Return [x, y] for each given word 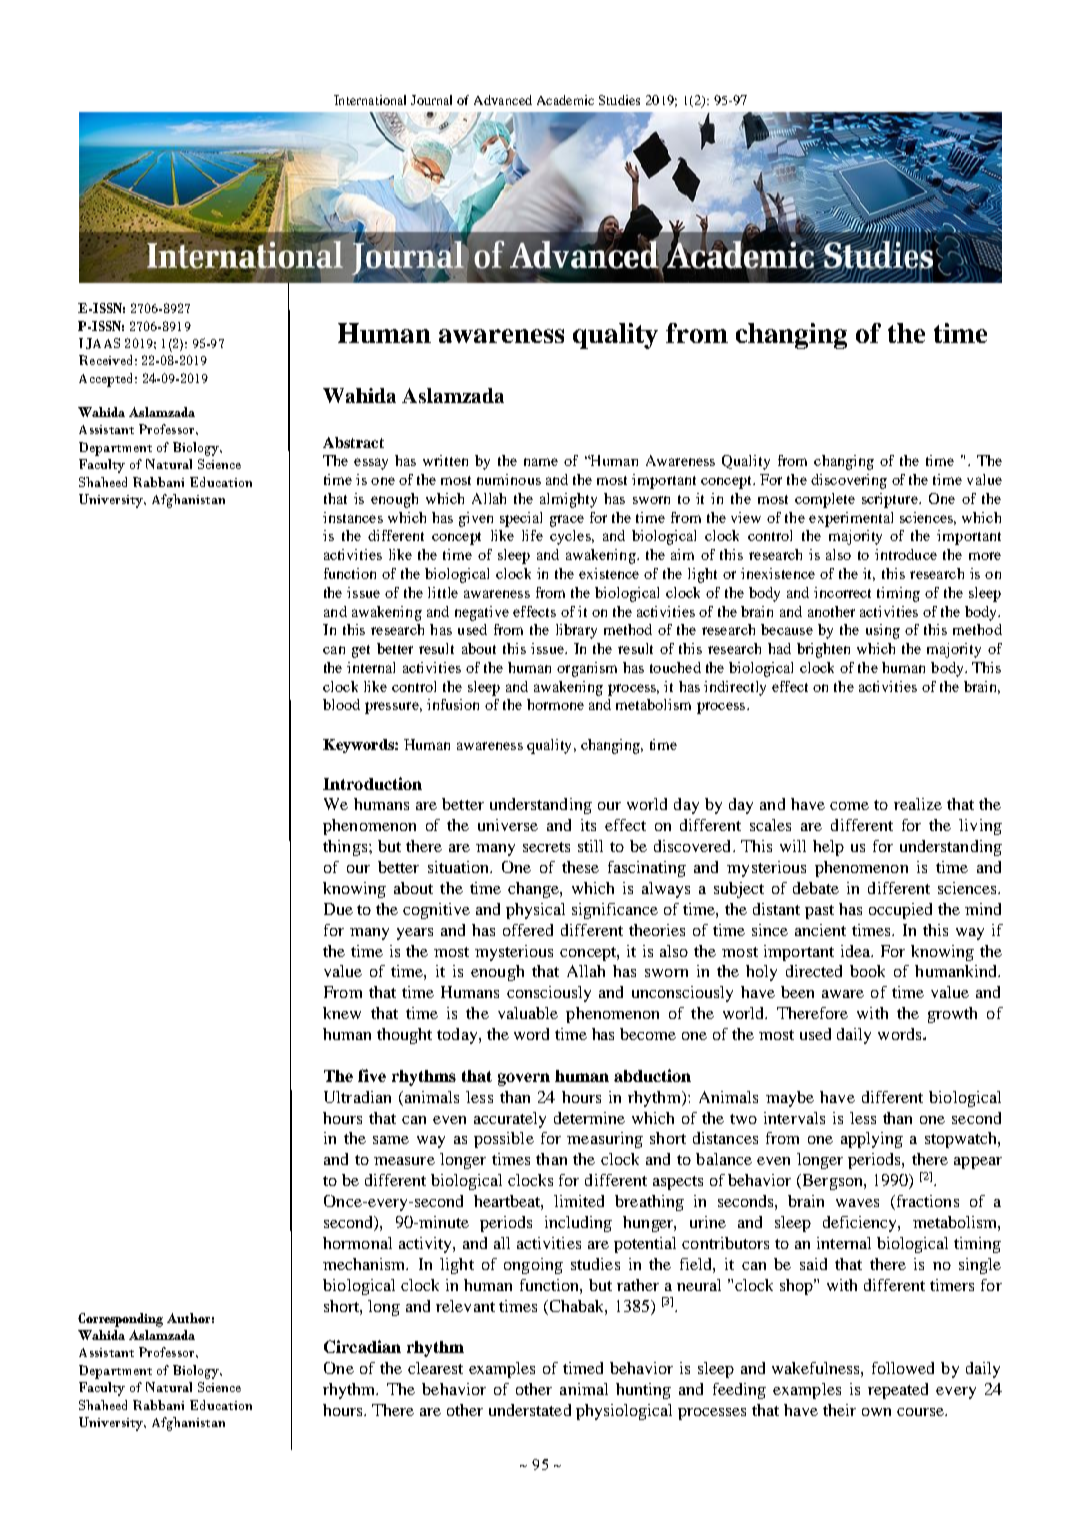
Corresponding [120, 1320]
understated [530, 1410]
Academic [565, 100]
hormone [555, 704]
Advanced [503, 100]
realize [918, 804]
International [370, 100]
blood [341, 704]
